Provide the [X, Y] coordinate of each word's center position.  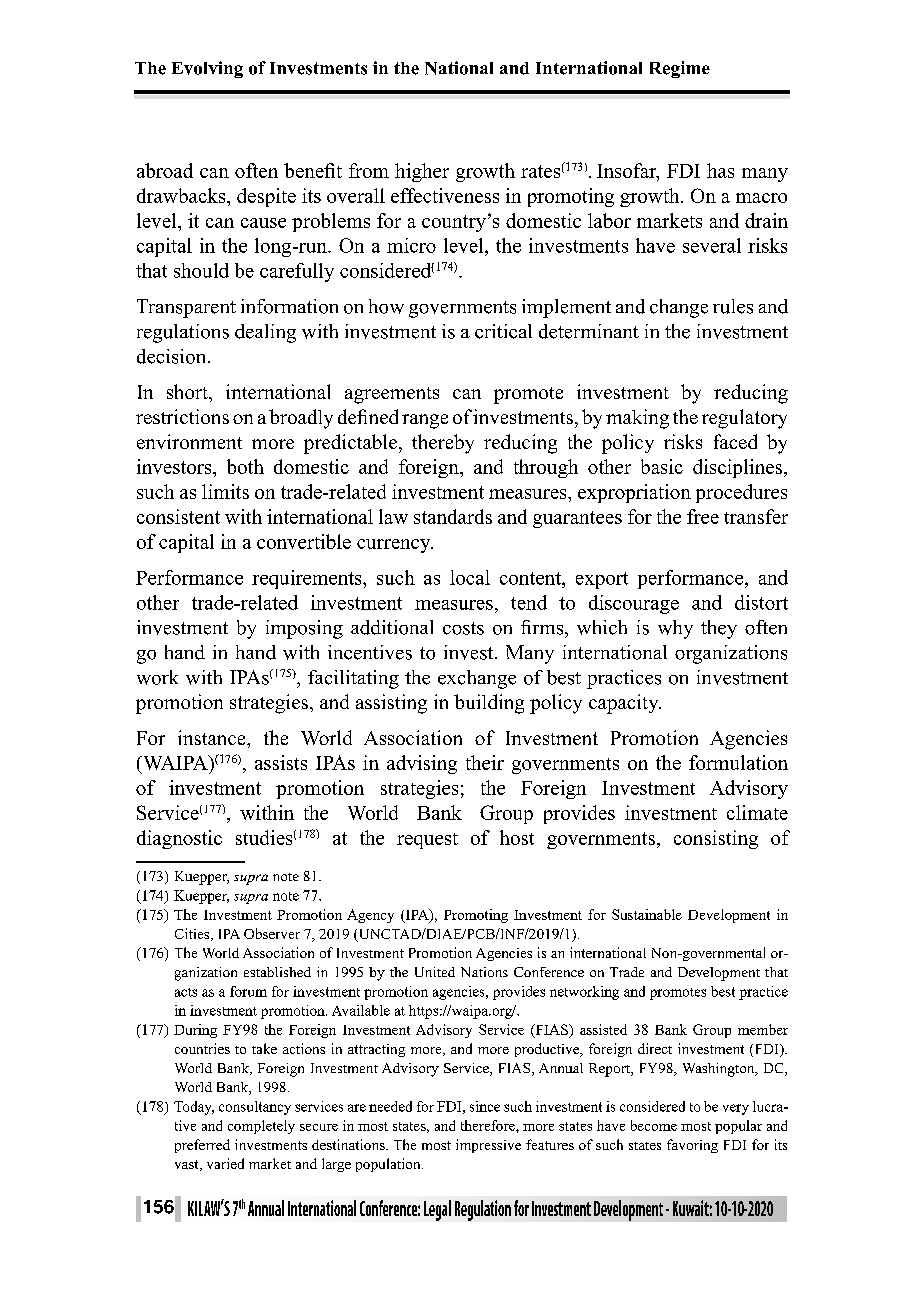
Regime [680, 69]
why [675, 629]
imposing [304, 629]
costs [463, 628]
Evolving [207, 69]
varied [225, 1163]
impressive [488, 1146]
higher [422, 172]
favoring [692, 1146]
